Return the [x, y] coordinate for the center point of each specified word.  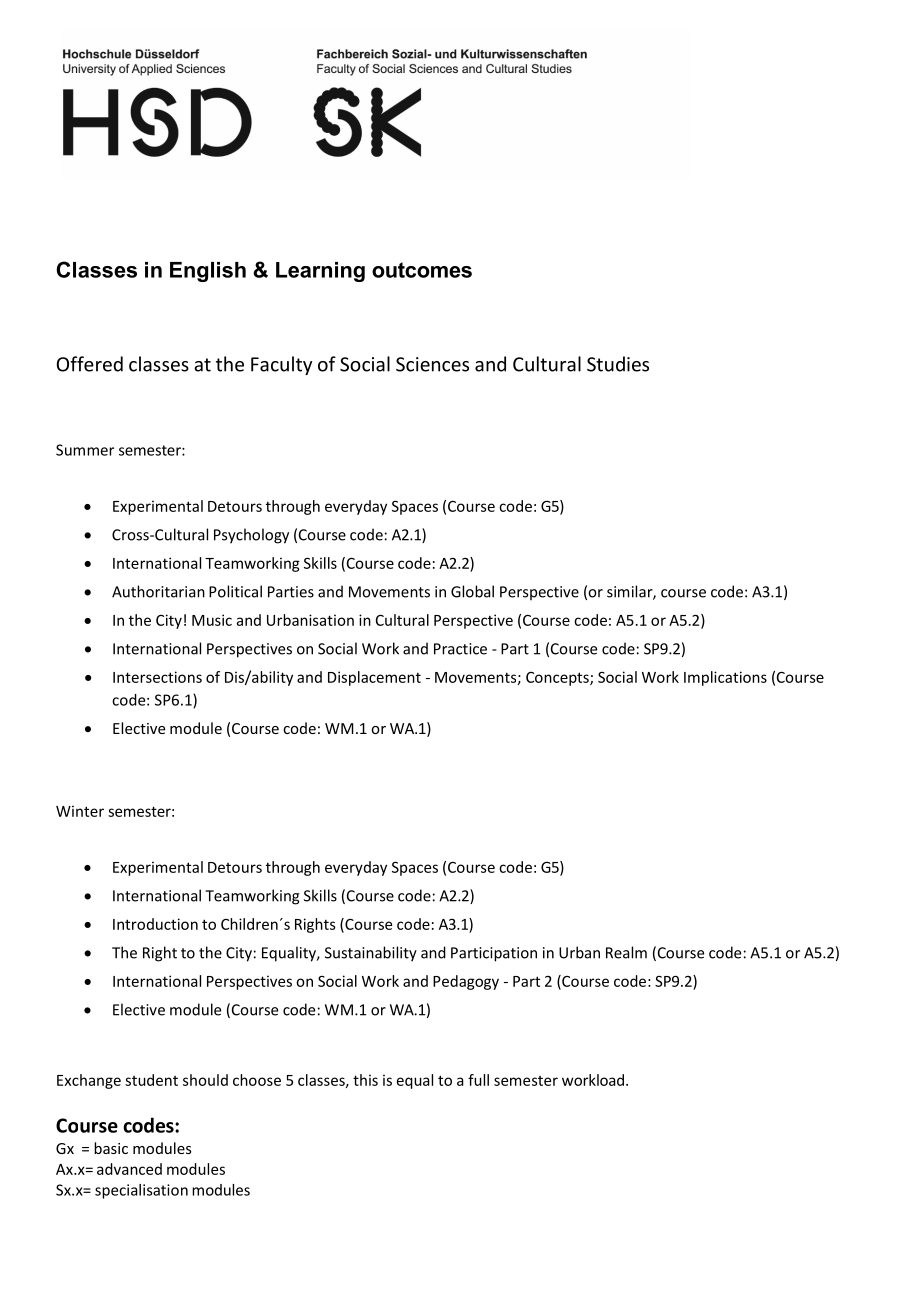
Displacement [374, 678]
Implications [725, 678]
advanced [129, 1169]
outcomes [422, 270]
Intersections [157, 677]
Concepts [558, 679]
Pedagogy [466, 982]
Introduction [155, 924]
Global [472, 591]
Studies [618, 364]
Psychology [251, 536]
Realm [626, 952]
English [208, 272]
